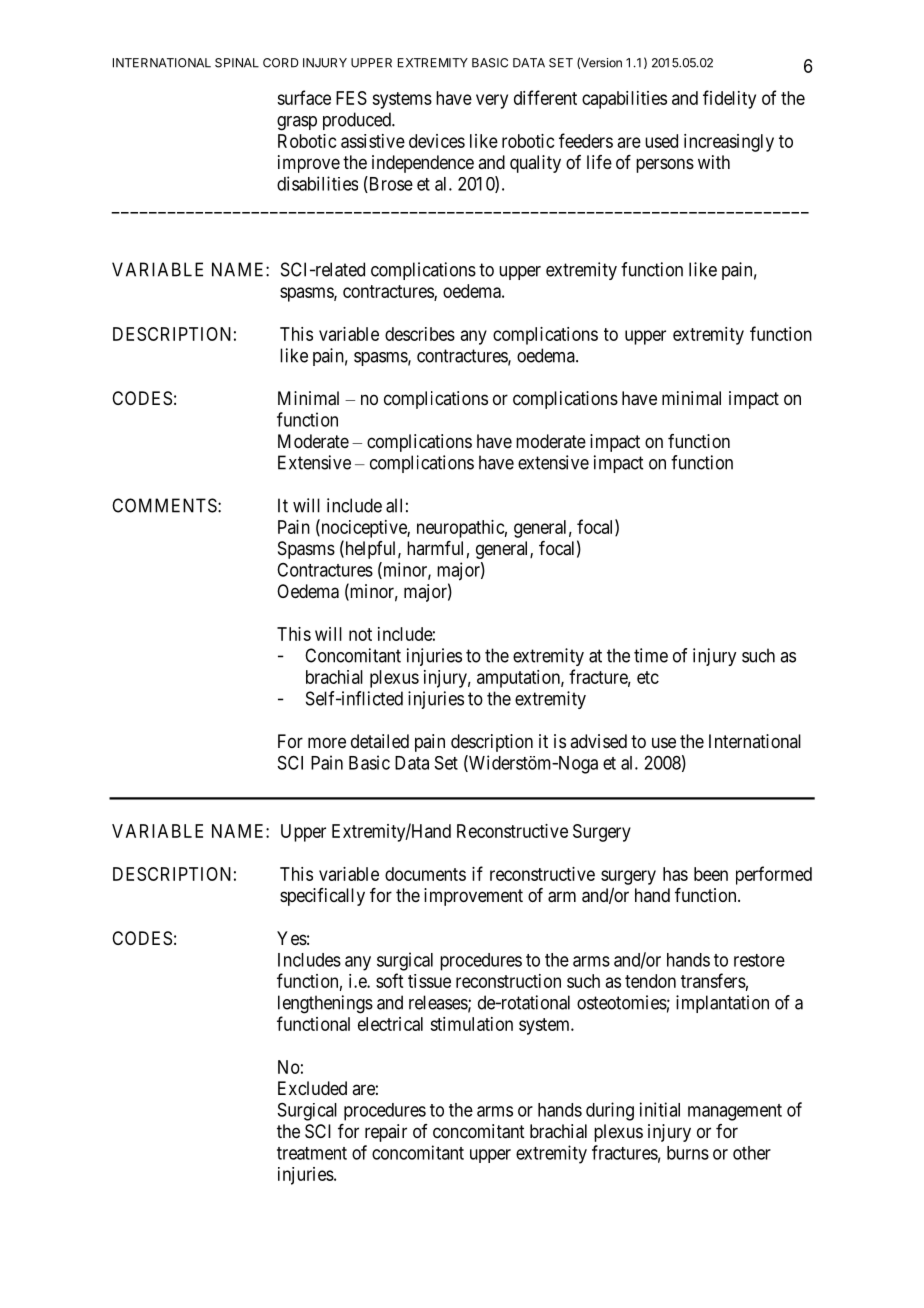 This document has height=1308, width=924. I want to click on treatment, so click(312, 1153).
